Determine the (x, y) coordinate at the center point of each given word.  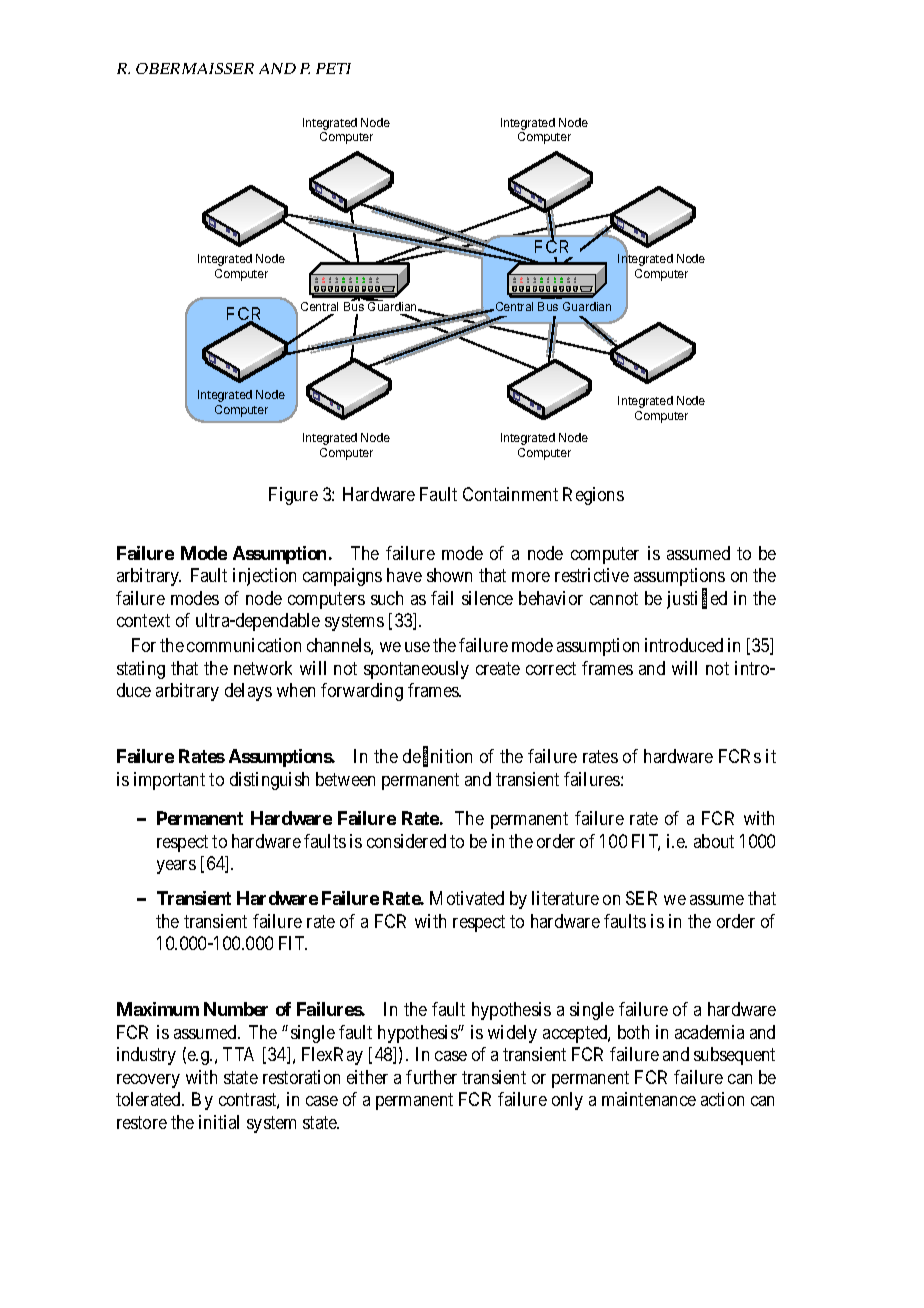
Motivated (467, 898)
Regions (593, 496)
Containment (510, 494)
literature (565, 898)
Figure (293, 496)
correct (551, 668)
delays (248, 692)
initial (219, 1122)
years (176, 867)
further (431, 1077)
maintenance (649, 1099)
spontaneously (416, 670)
